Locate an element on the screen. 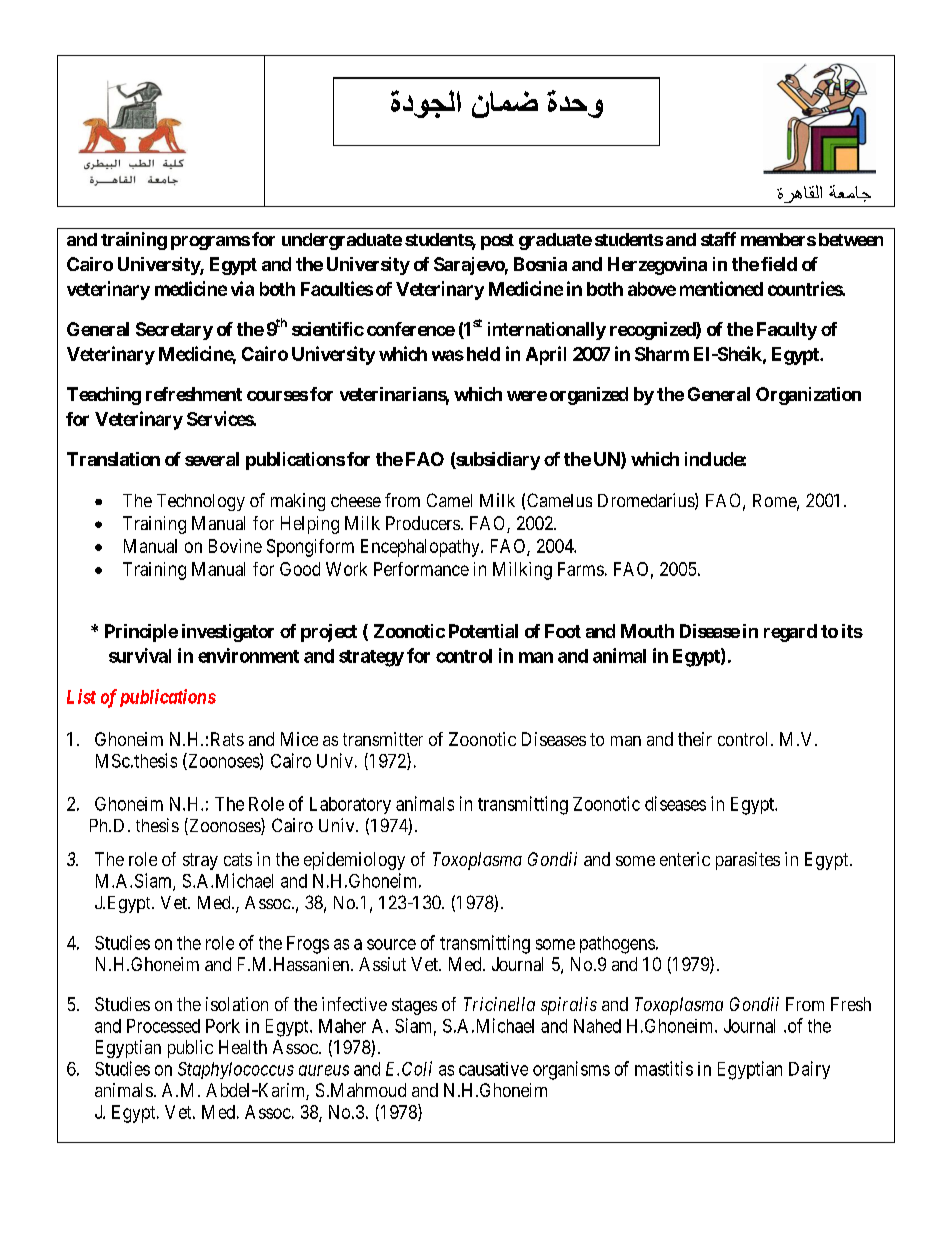 This screenshot has width=952, height=1233. Processed is located at coordinates (163, 1026).
